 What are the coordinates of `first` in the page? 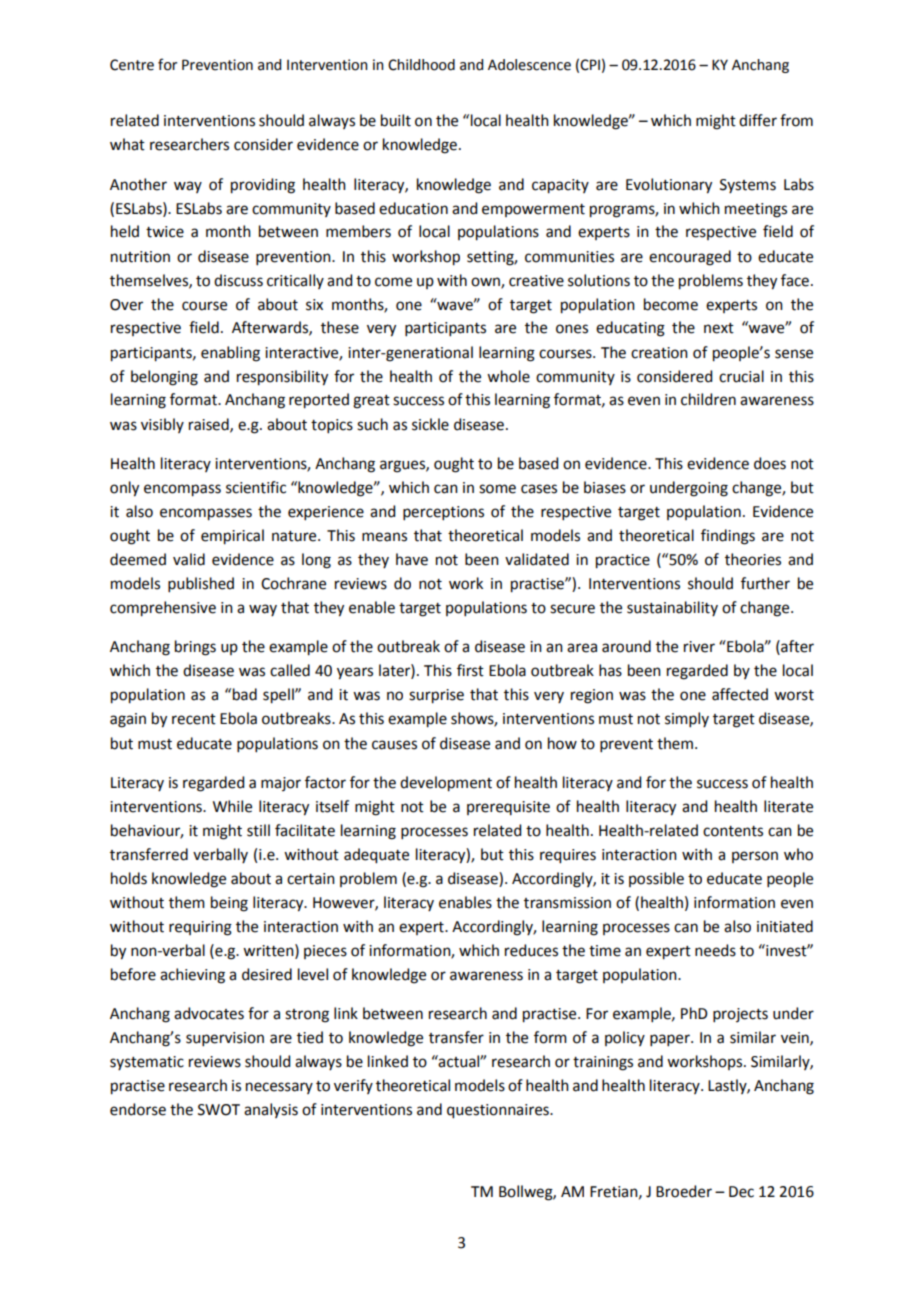 It's located at (470, 670).
